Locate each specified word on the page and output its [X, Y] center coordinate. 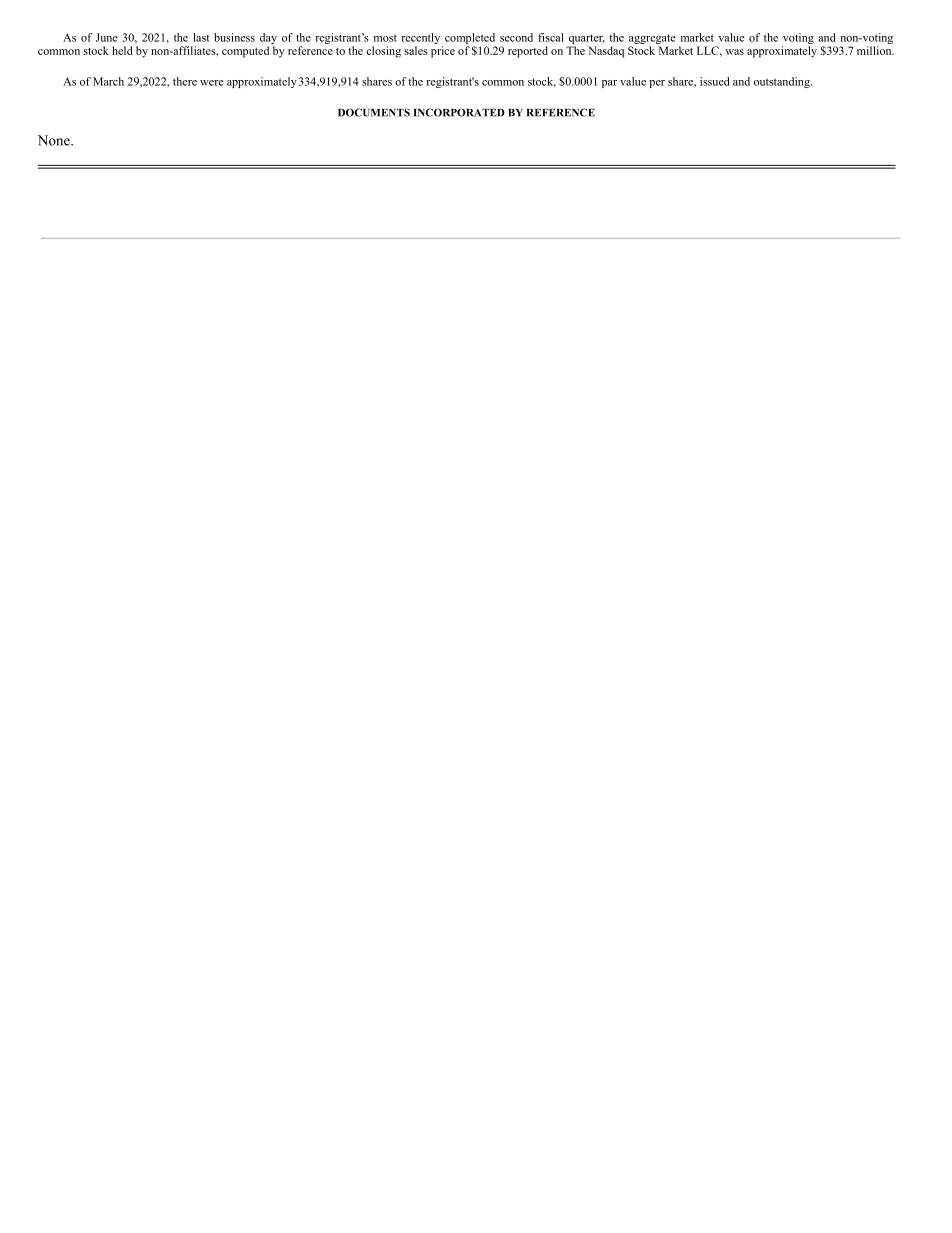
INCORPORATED [459, 112]
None [55, 140]
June [106, 37]
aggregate [652, 40]
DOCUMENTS [374, 112]
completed [470, 40]
